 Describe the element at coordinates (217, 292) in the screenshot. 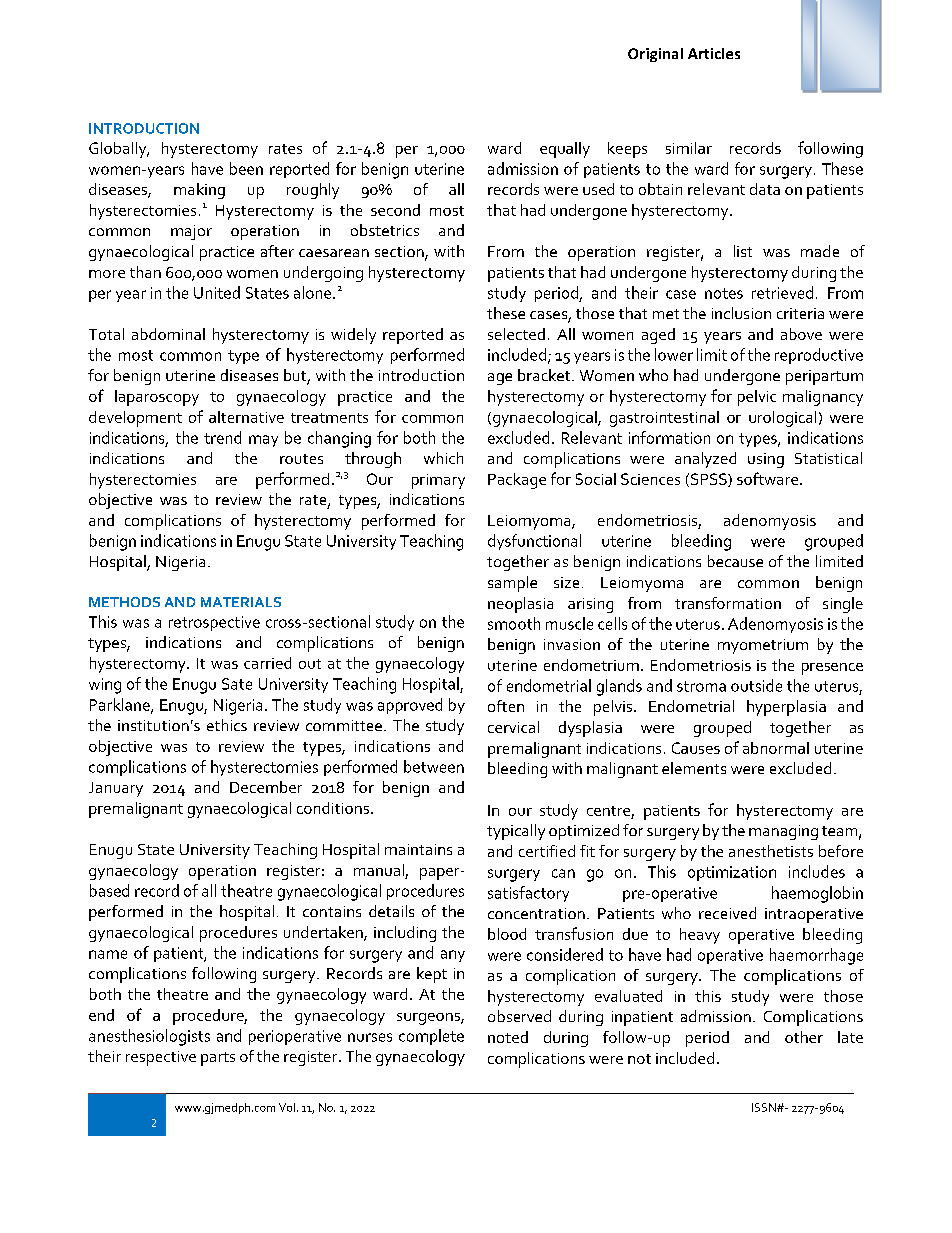

I see `United` at that location.
